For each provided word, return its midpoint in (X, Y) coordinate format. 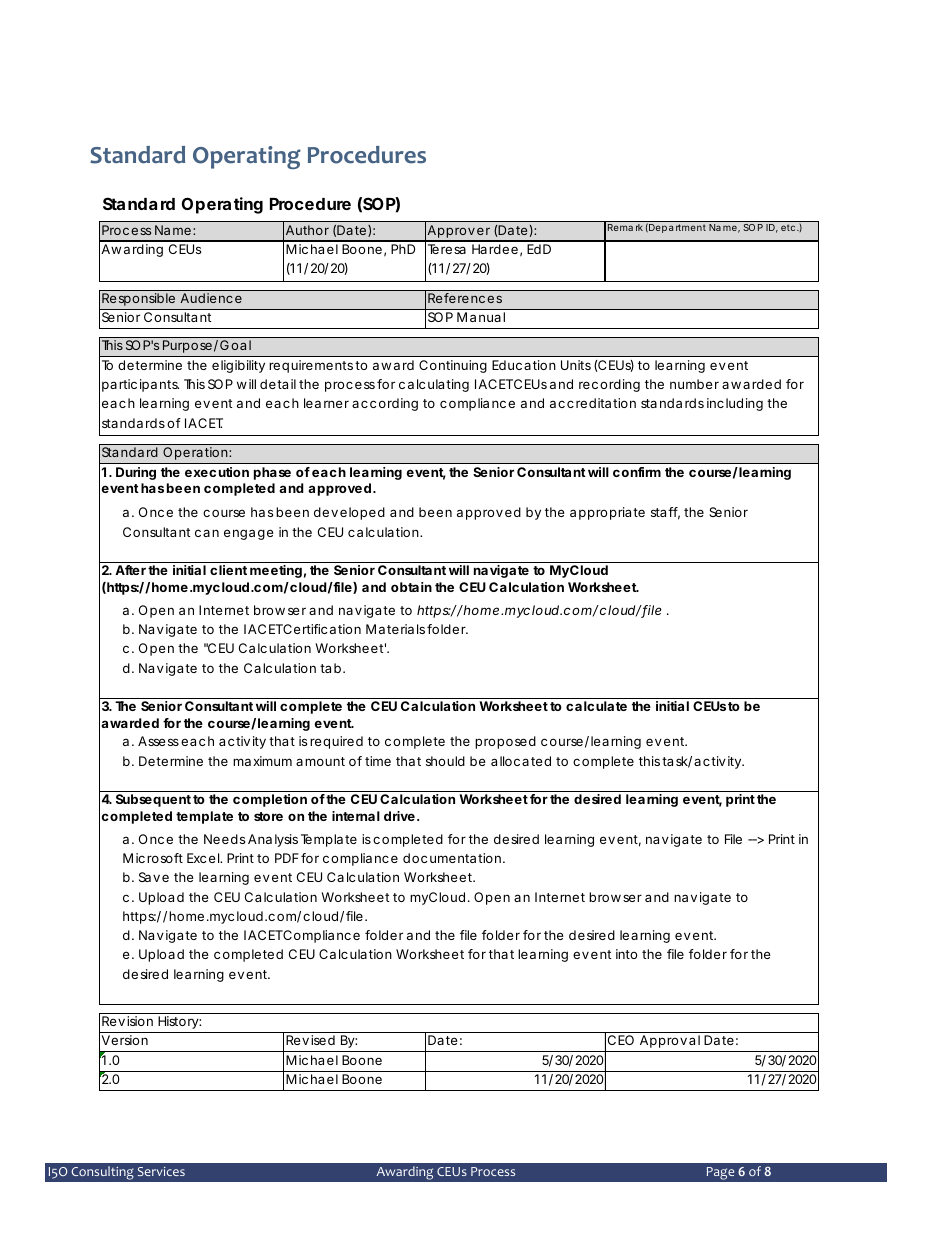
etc (789, 227)
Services (161, 1171)
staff (665, 513)
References (465, 298)
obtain (411, 587)
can (207, 533)
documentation (453, 858)
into (626, 954)
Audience (211, 298)
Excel (204, 858)
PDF (287, 858)
